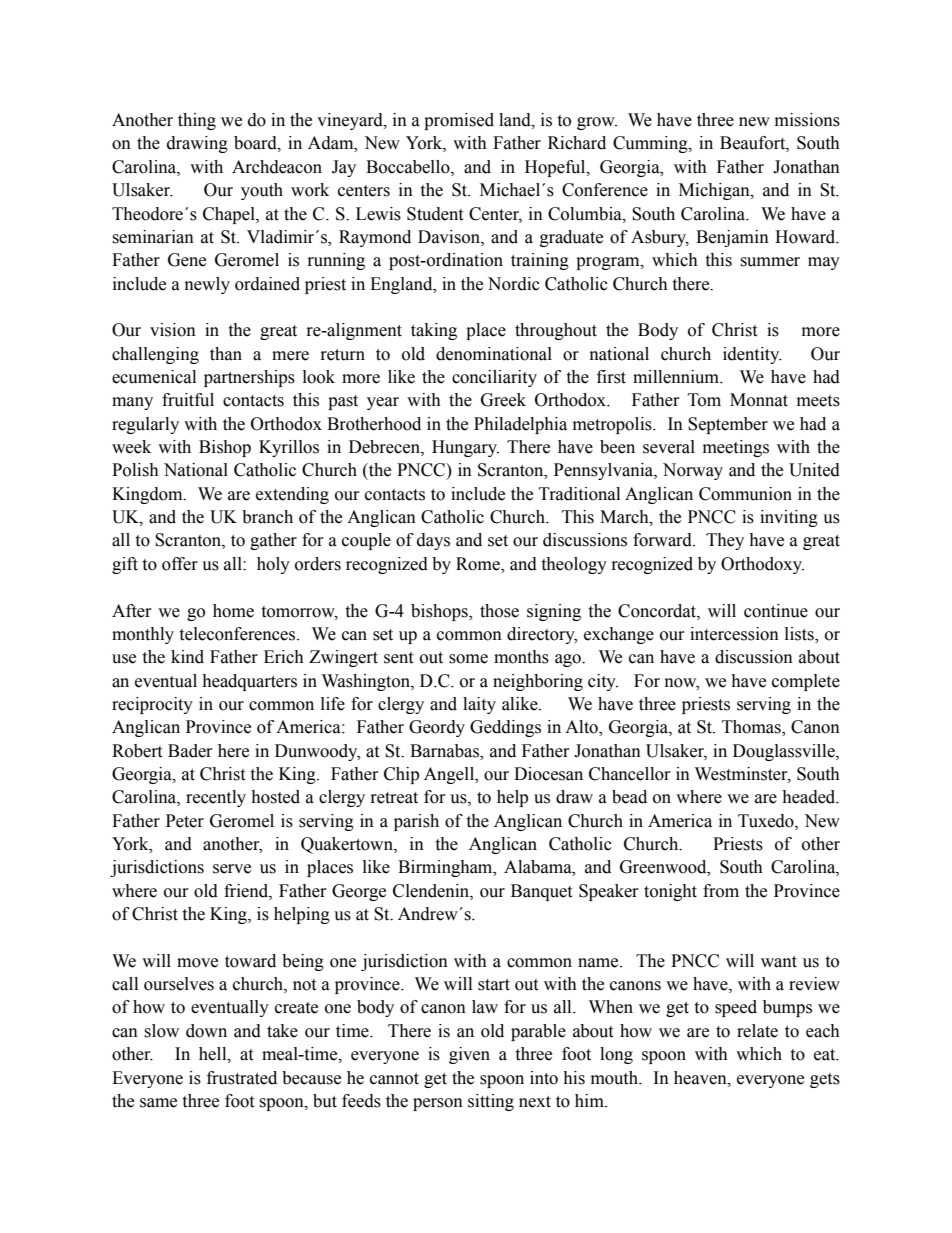  I want to click on heaven, so click(701, 1078).
